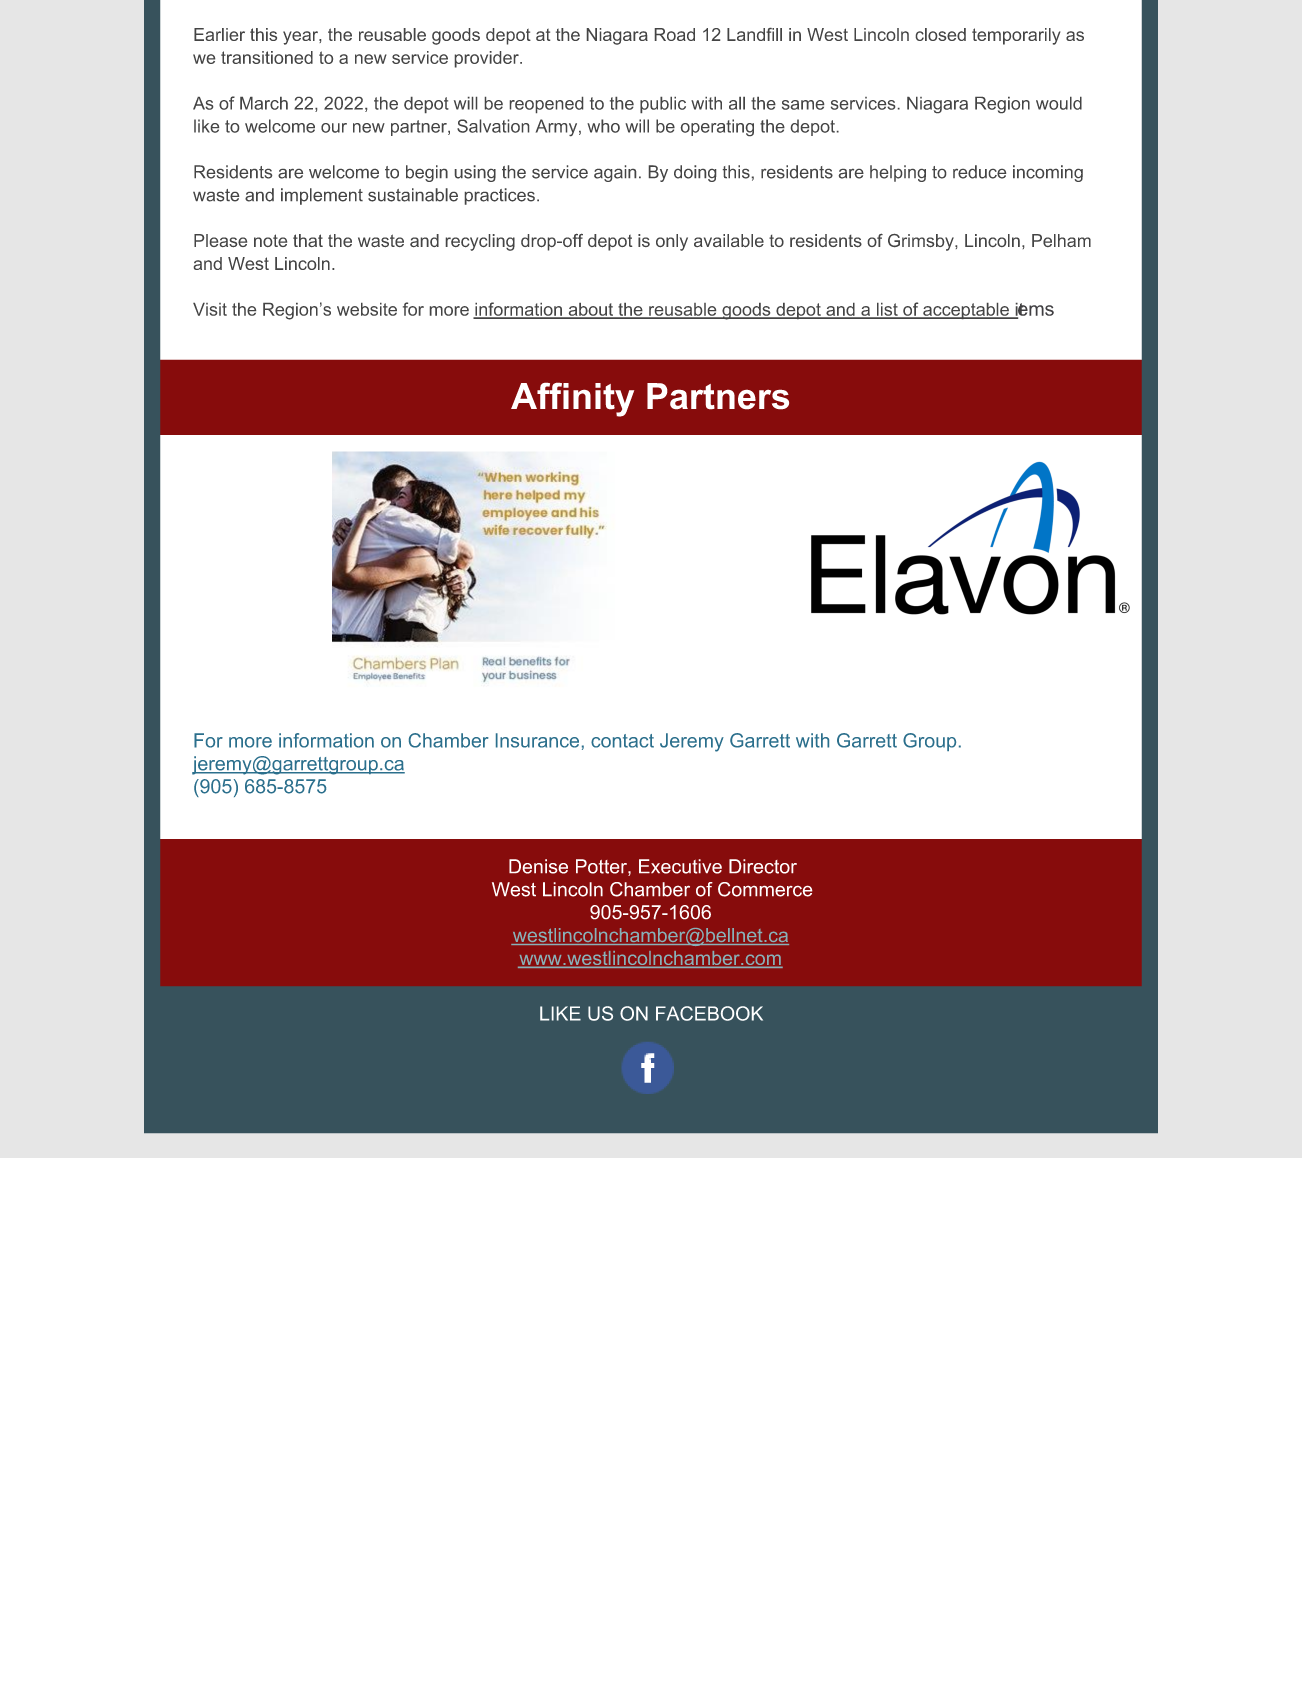  Describe the element at coordinates (763, 866) in the page. I see `Director` at that location.
